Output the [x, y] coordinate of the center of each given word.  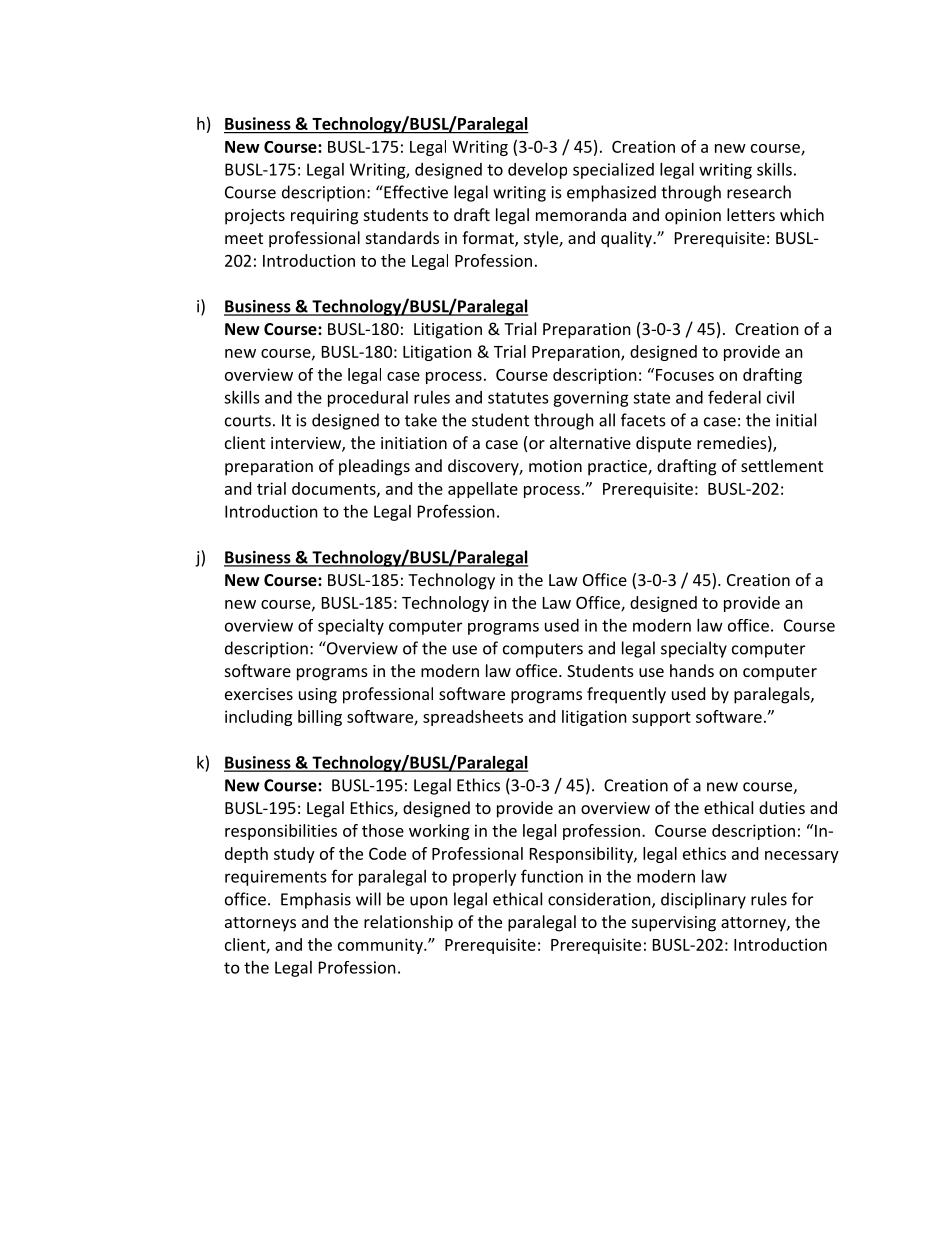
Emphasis [316, 900]
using [318, 696]
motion [555, 466]
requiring [324, 217]
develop [537, 171]
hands [692, 670]
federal [734, 397]
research [759, 192]
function [552, 876]
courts [248, 421]
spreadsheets [473, 718]
